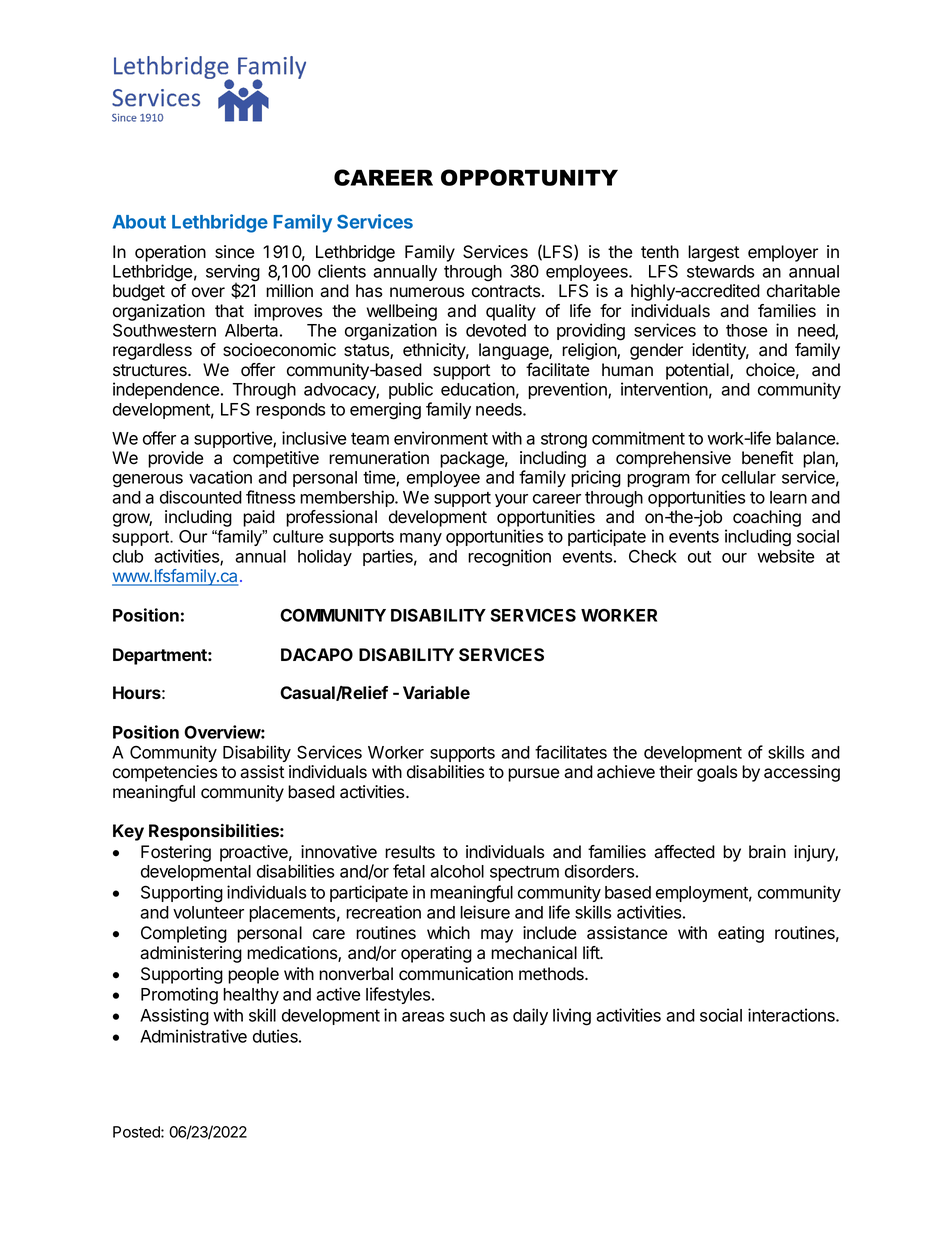  I want to click on OPPORTUNITY, so click(529, 177).
